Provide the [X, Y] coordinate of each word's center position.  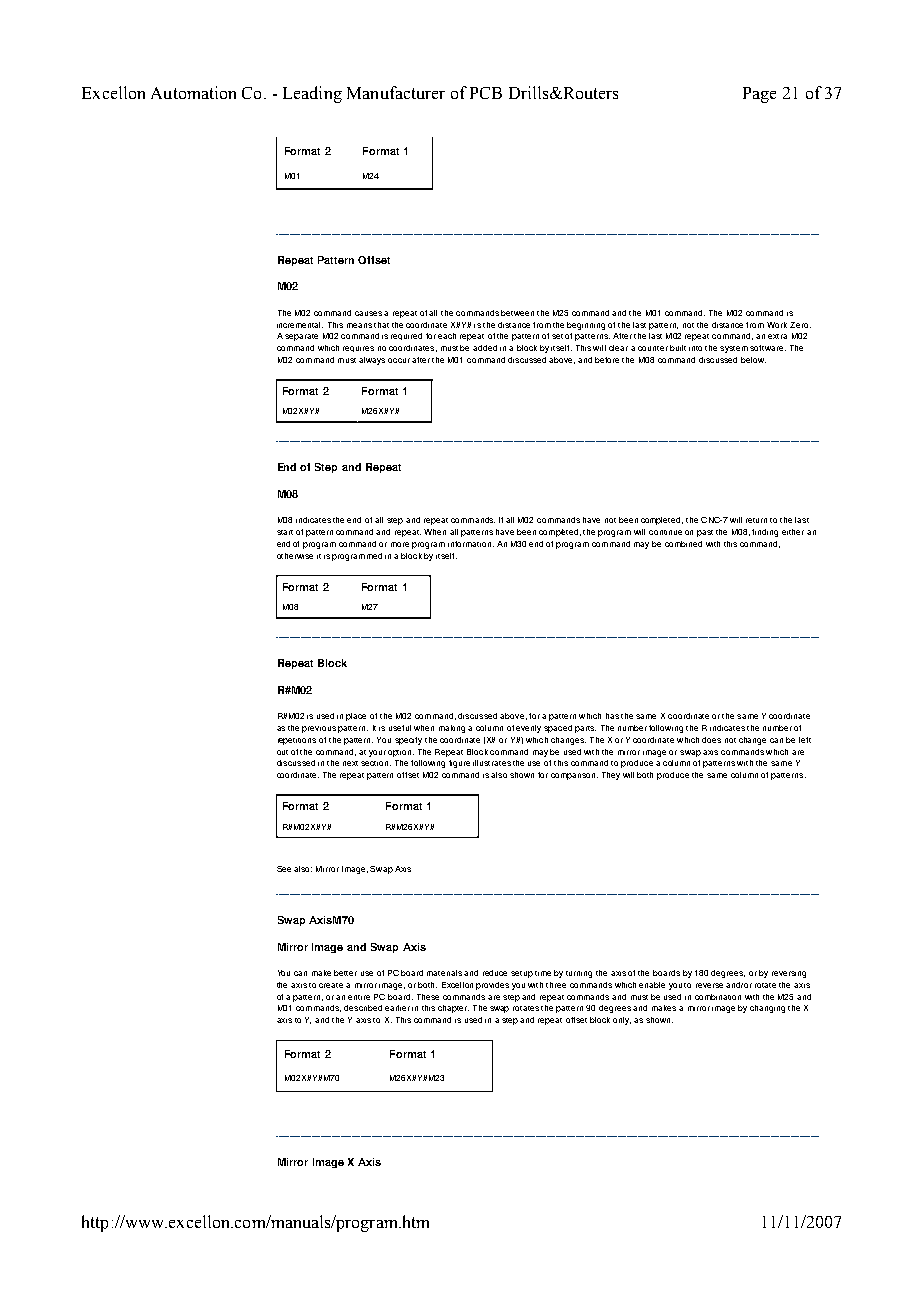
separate [301, 337]
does [711, 740]
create [331, 985]
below [753, 360]
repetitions [297, 741]
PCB [486, 93]
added [485, 348]
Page [759, 95]
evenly [528, 729]
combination [718, 997]
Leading [312, 94]
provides [492, 986]
